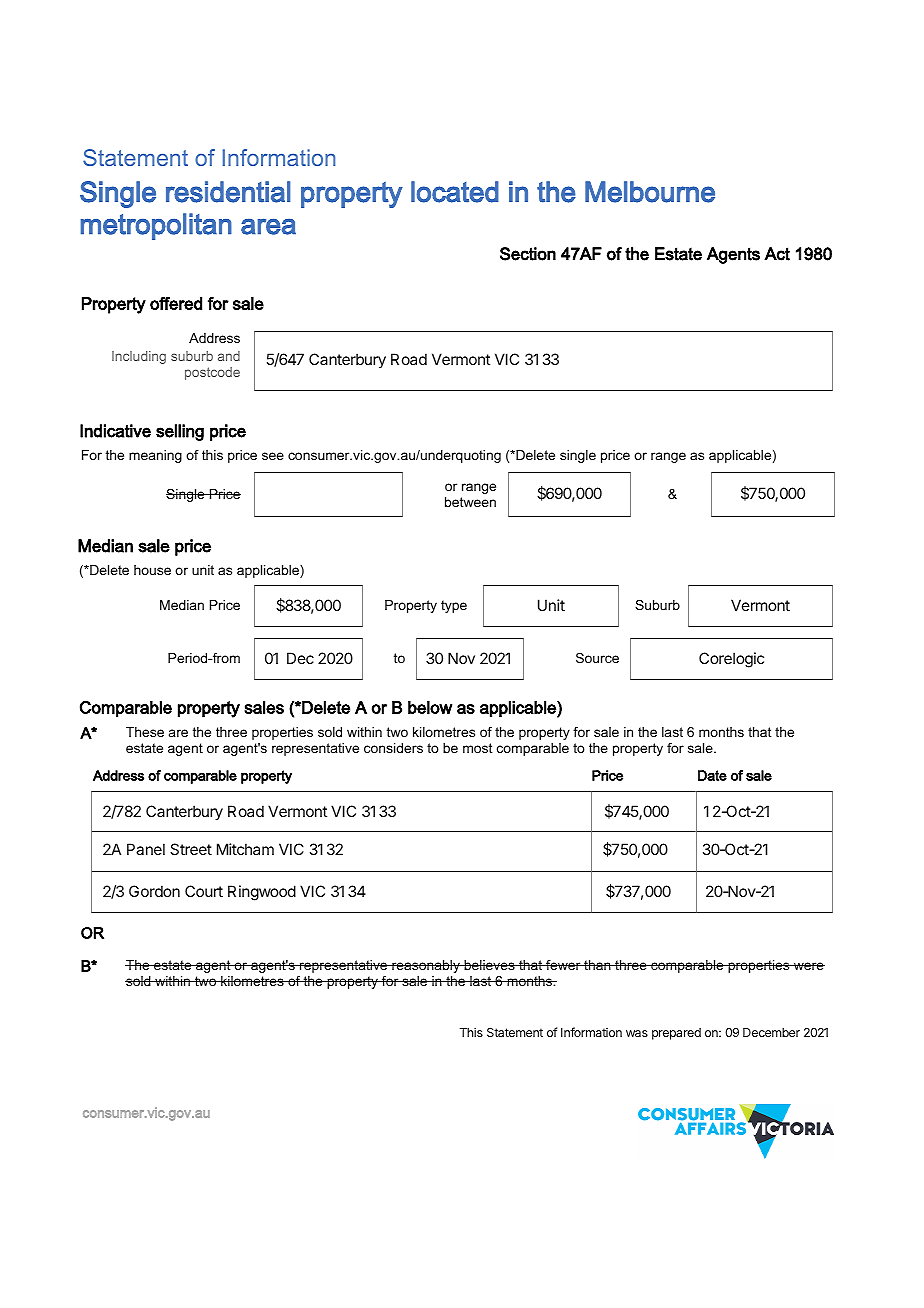  What do you see at coordinates (204, 891) in the page?
I see `Court` at bounding box center [204, 891].
